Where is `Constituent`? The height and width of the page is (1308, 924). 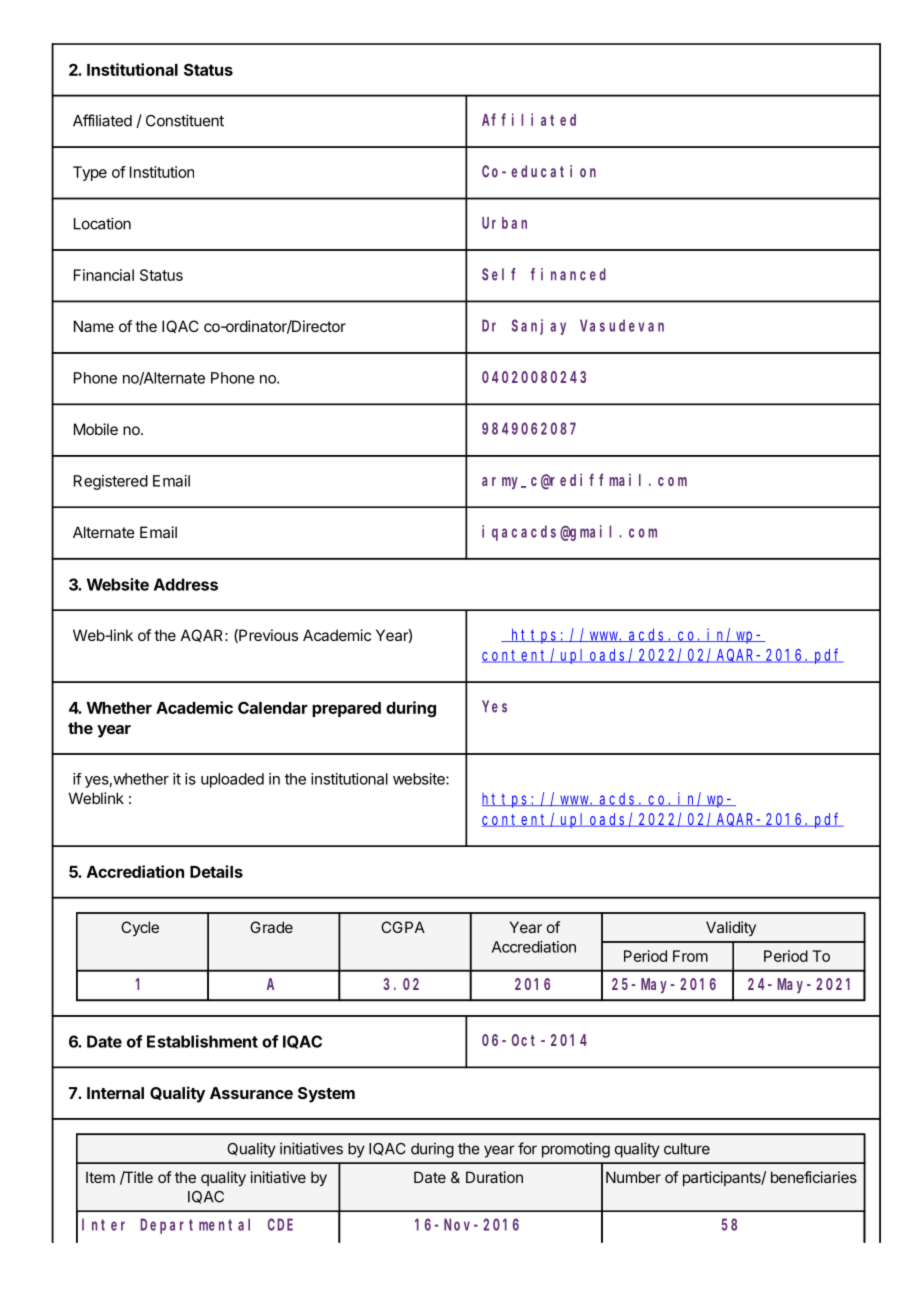 Constituent is located at coordinates (185, 120).
